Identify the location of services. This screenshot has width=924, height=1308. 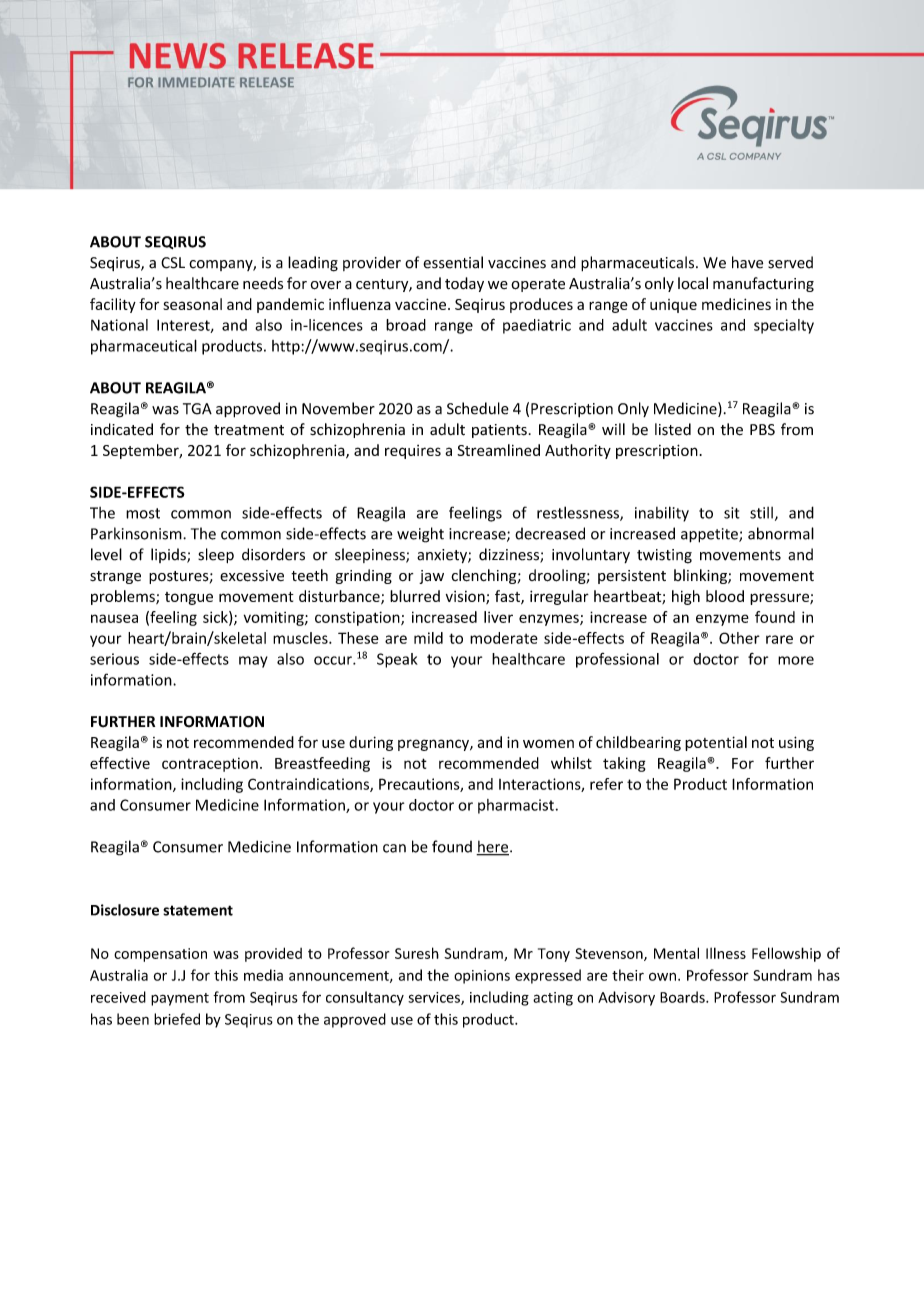
(435, 998).
